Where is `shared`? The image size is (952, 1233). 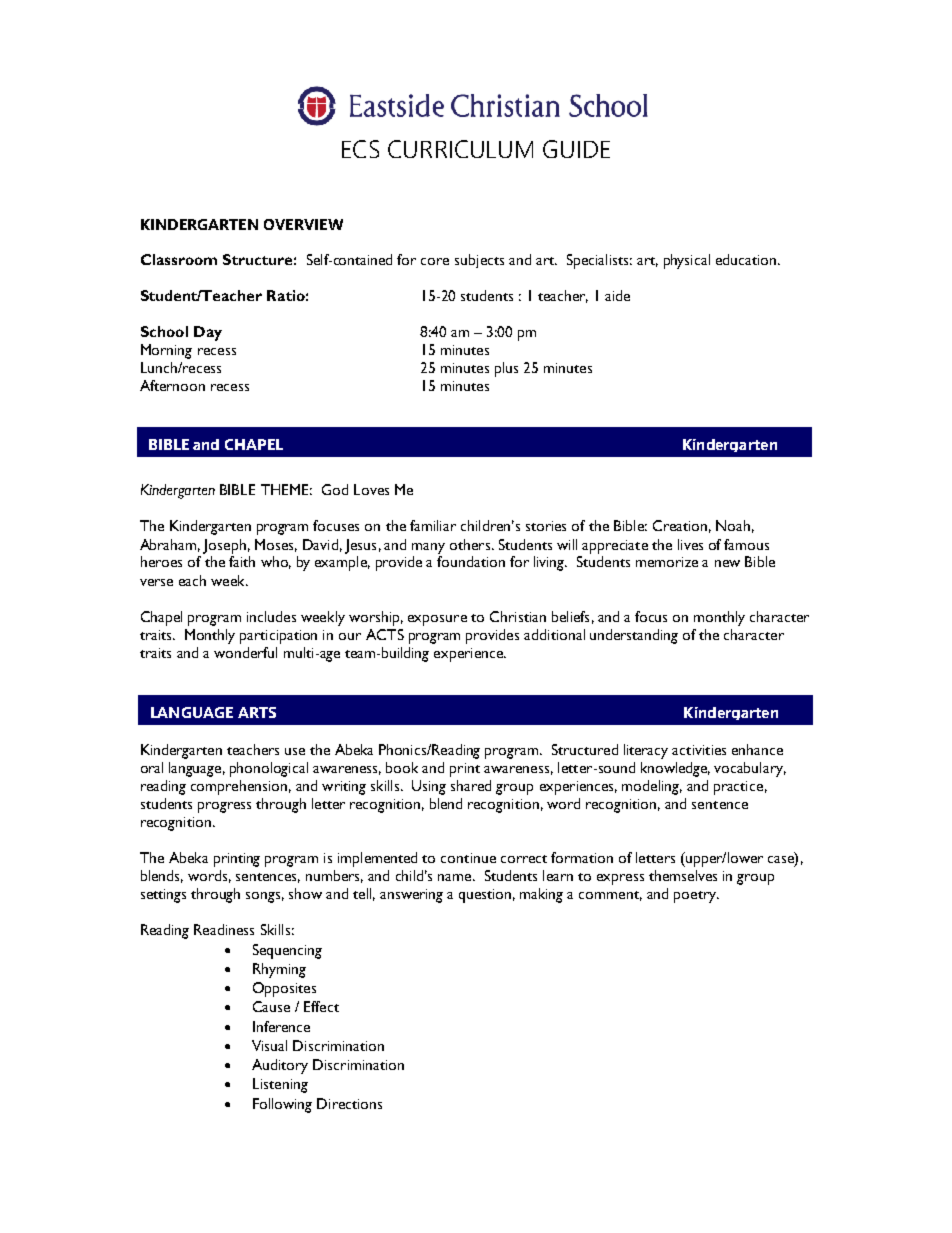 shared is located at coordinates (471, 785).
